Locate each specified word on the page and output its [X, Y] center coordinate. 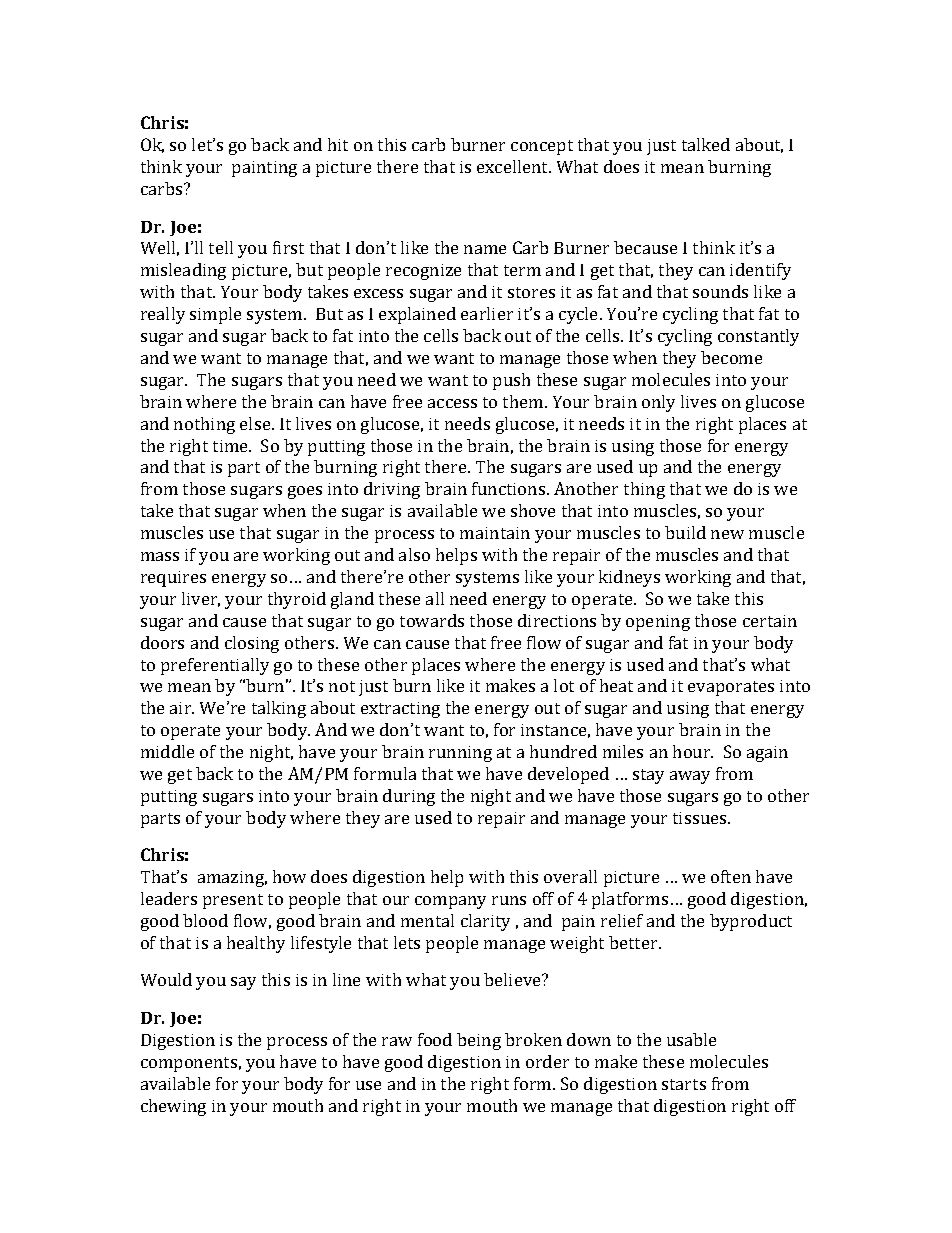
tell [221, 247]
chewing [173, 1107]
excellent [514, 166]
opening [658, 623]
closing [252, 644]
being [479, 1041]
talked [706, 144]
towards [432, 620]
